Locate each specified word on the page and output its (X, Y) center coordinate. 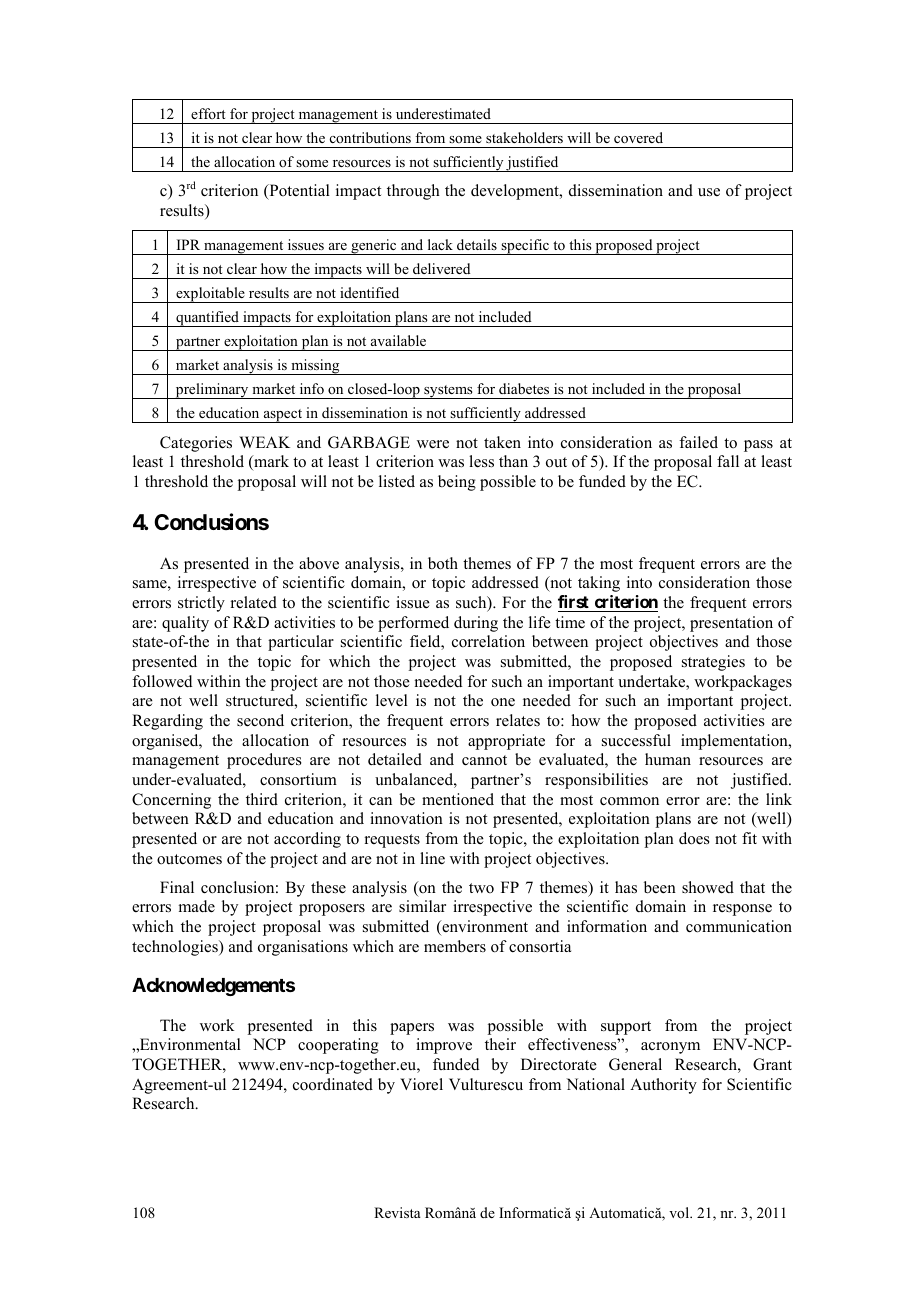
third (262, 799)
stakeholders (524, 137)
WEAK (264, 442)
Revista (397, 1212)
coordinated (333, 1084)
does (694, 838)
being (457, 483)
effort (208, 113)
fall (728, 461)
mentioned (458, 799)
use (709, 192)
